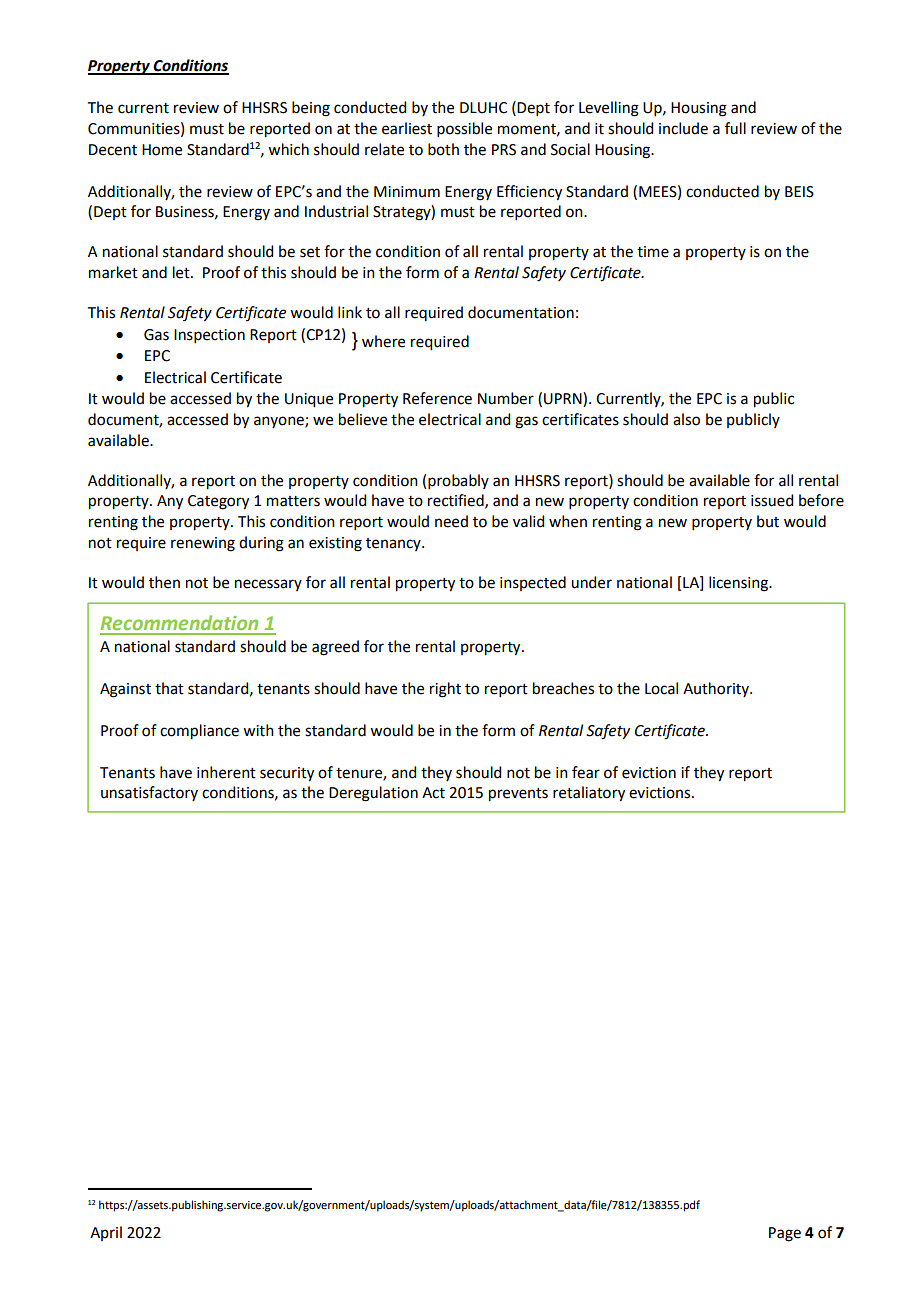  Describe the element at coordinates (162, 150) in the document. I see `Home` at that location.
